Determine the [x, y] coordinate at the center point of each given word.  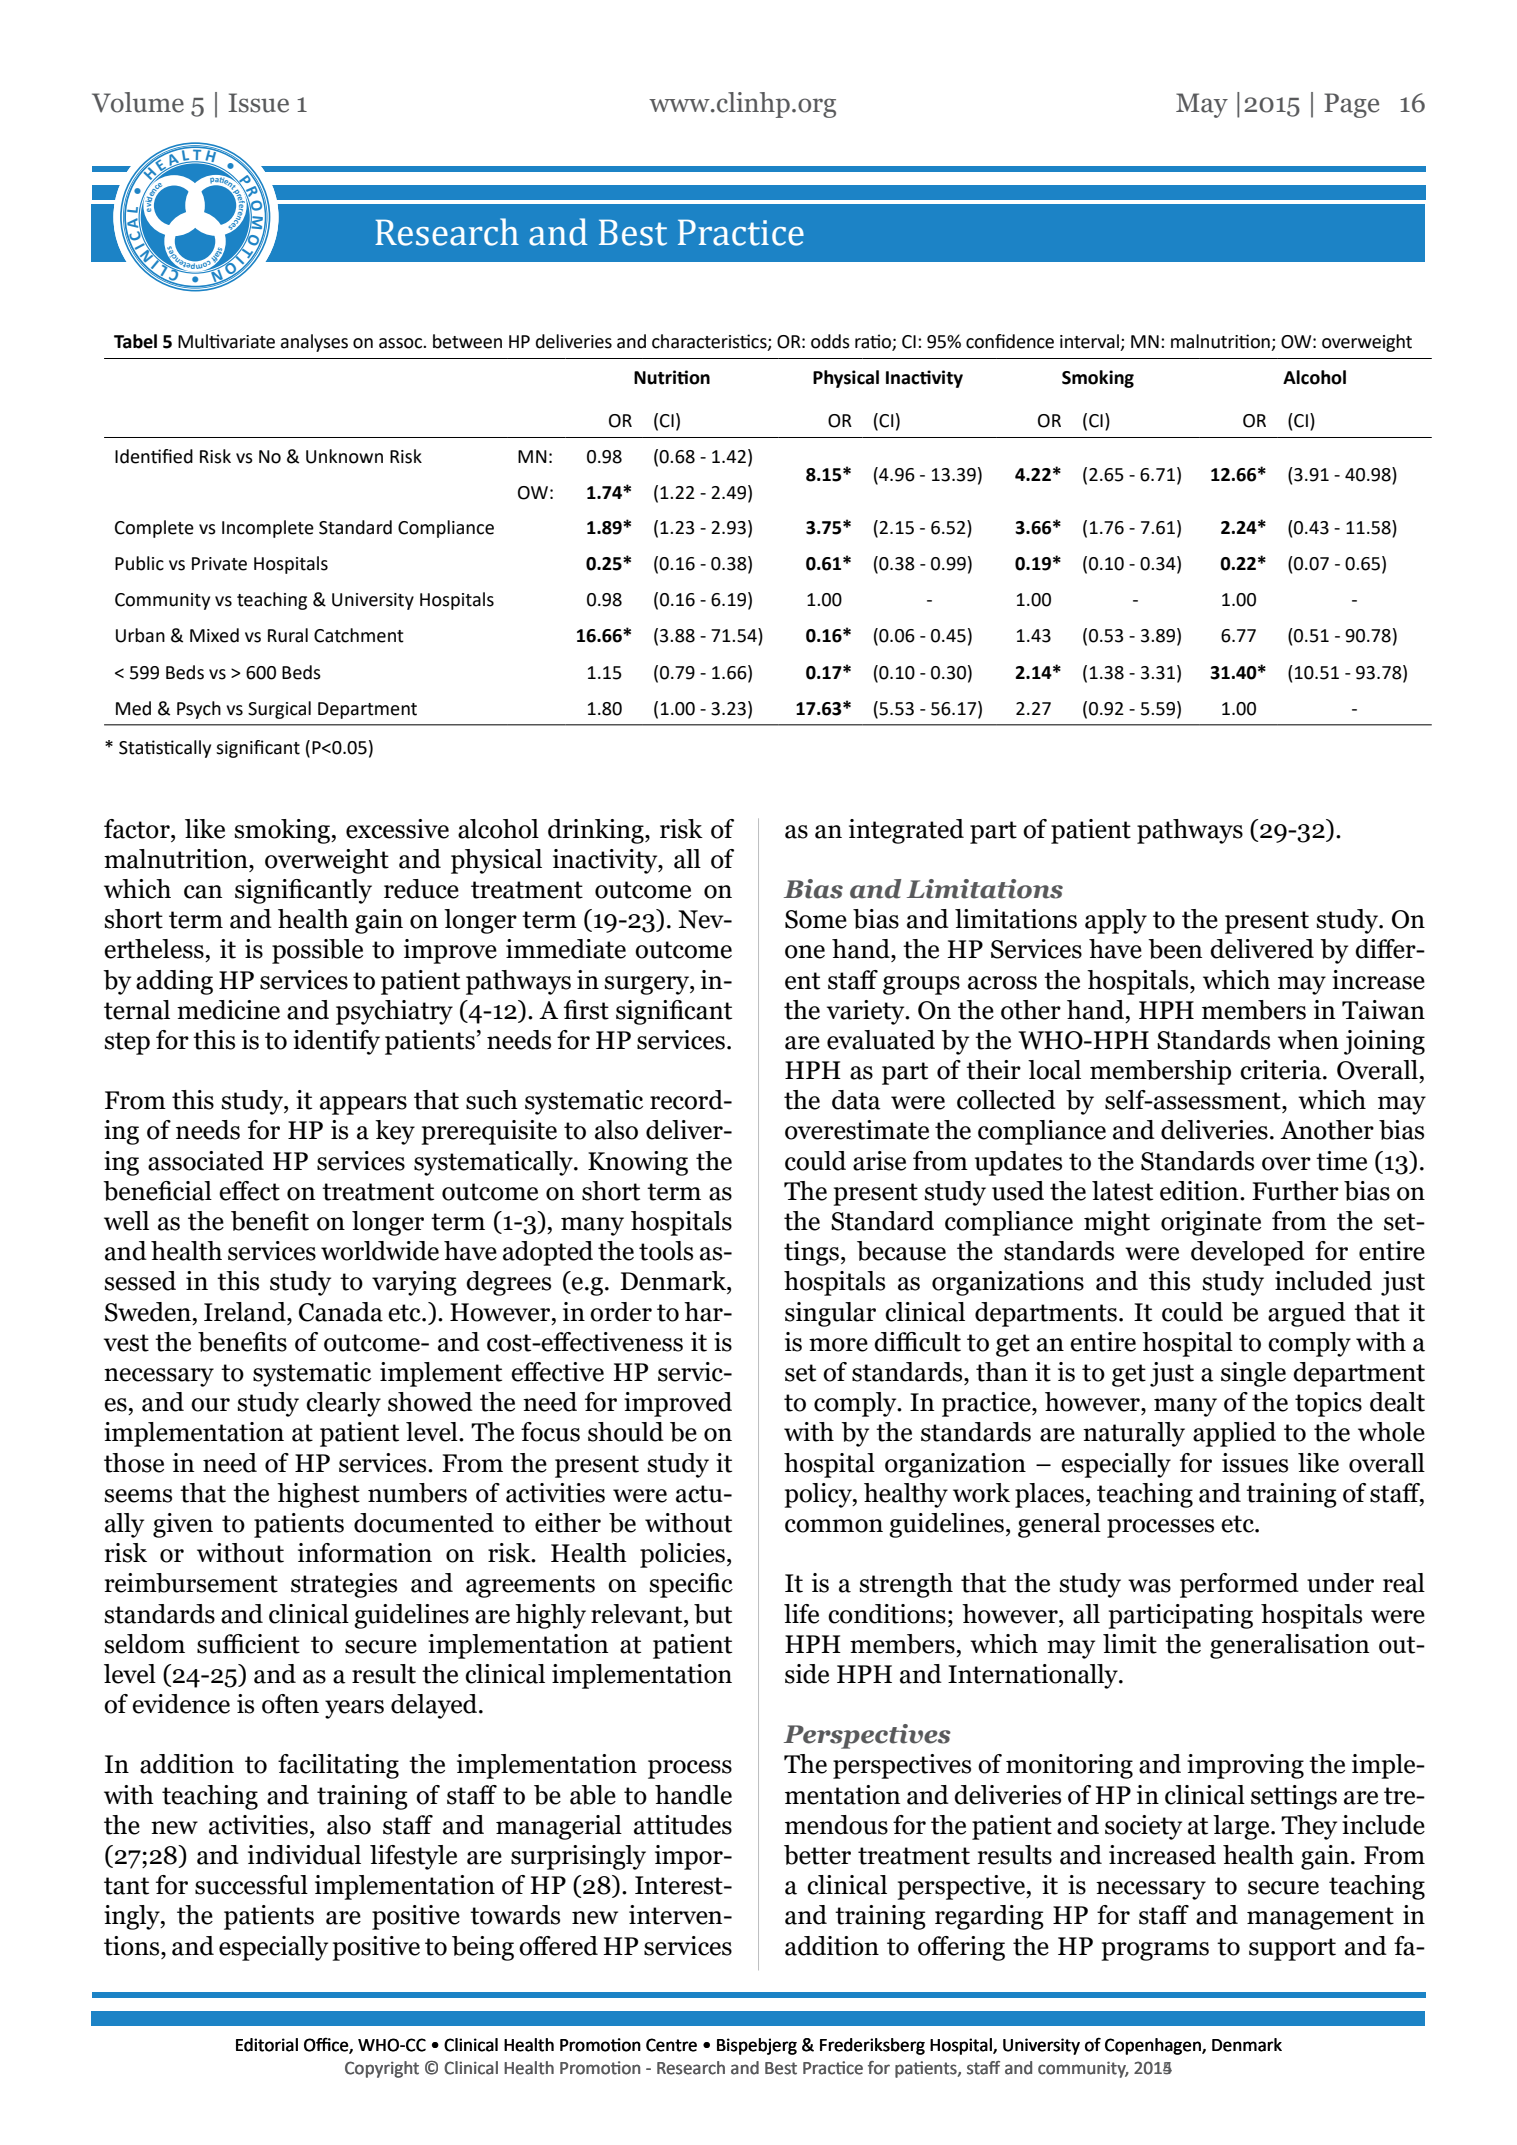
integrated [906, 831]
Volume [138, 102]
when [1308, 1040]
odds [830, 341]
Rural [288, 635]
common [834, 1526]
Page [1351, 105]
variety [867, 1012]
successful [251, 1885]
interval [1090, 342]
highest [318, 1495]
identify [336, 1042]
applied [1234, 1434]
